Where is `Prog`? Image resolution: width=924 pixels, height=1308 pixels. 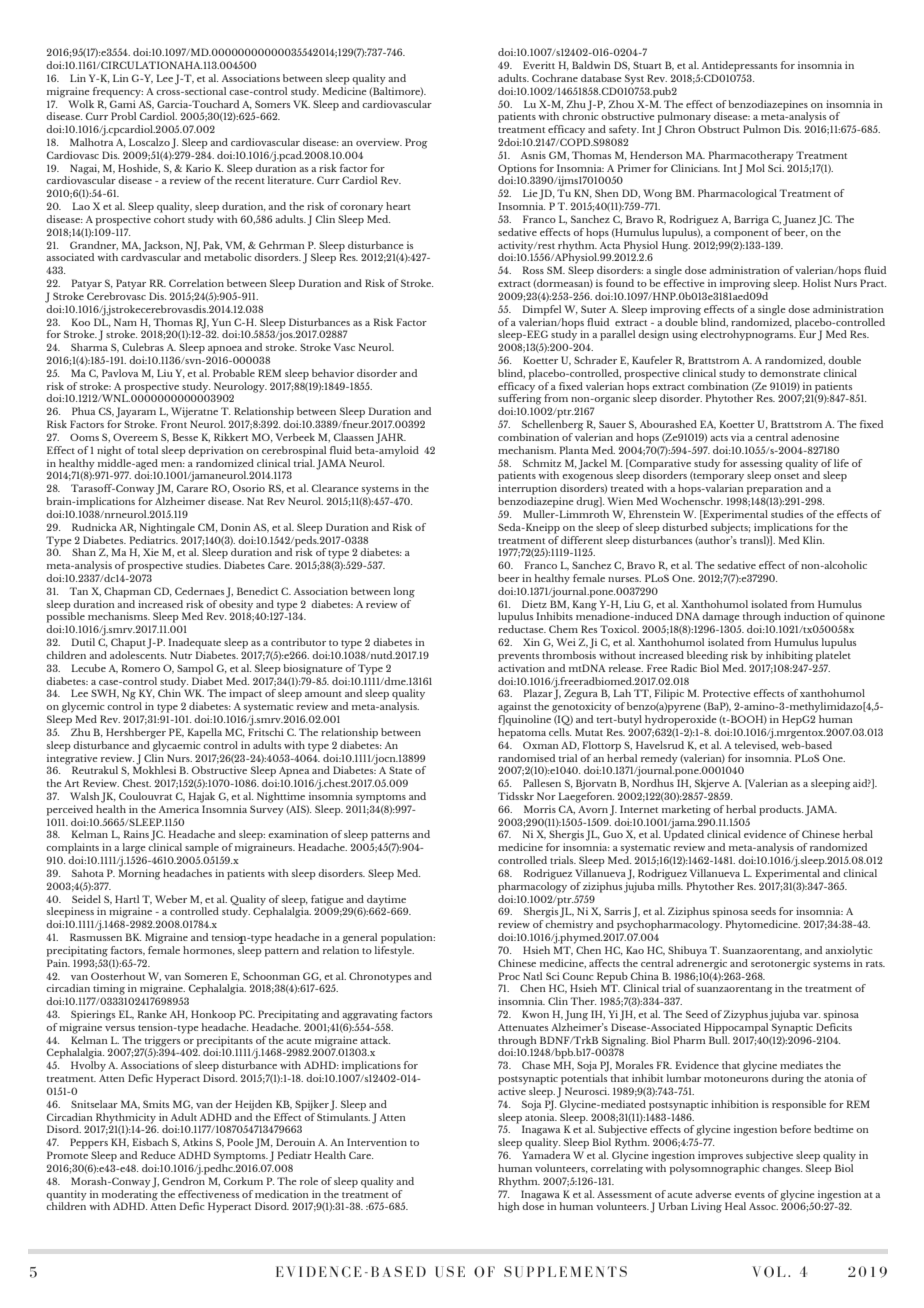 Prog is located at coordinates (416, 143).
